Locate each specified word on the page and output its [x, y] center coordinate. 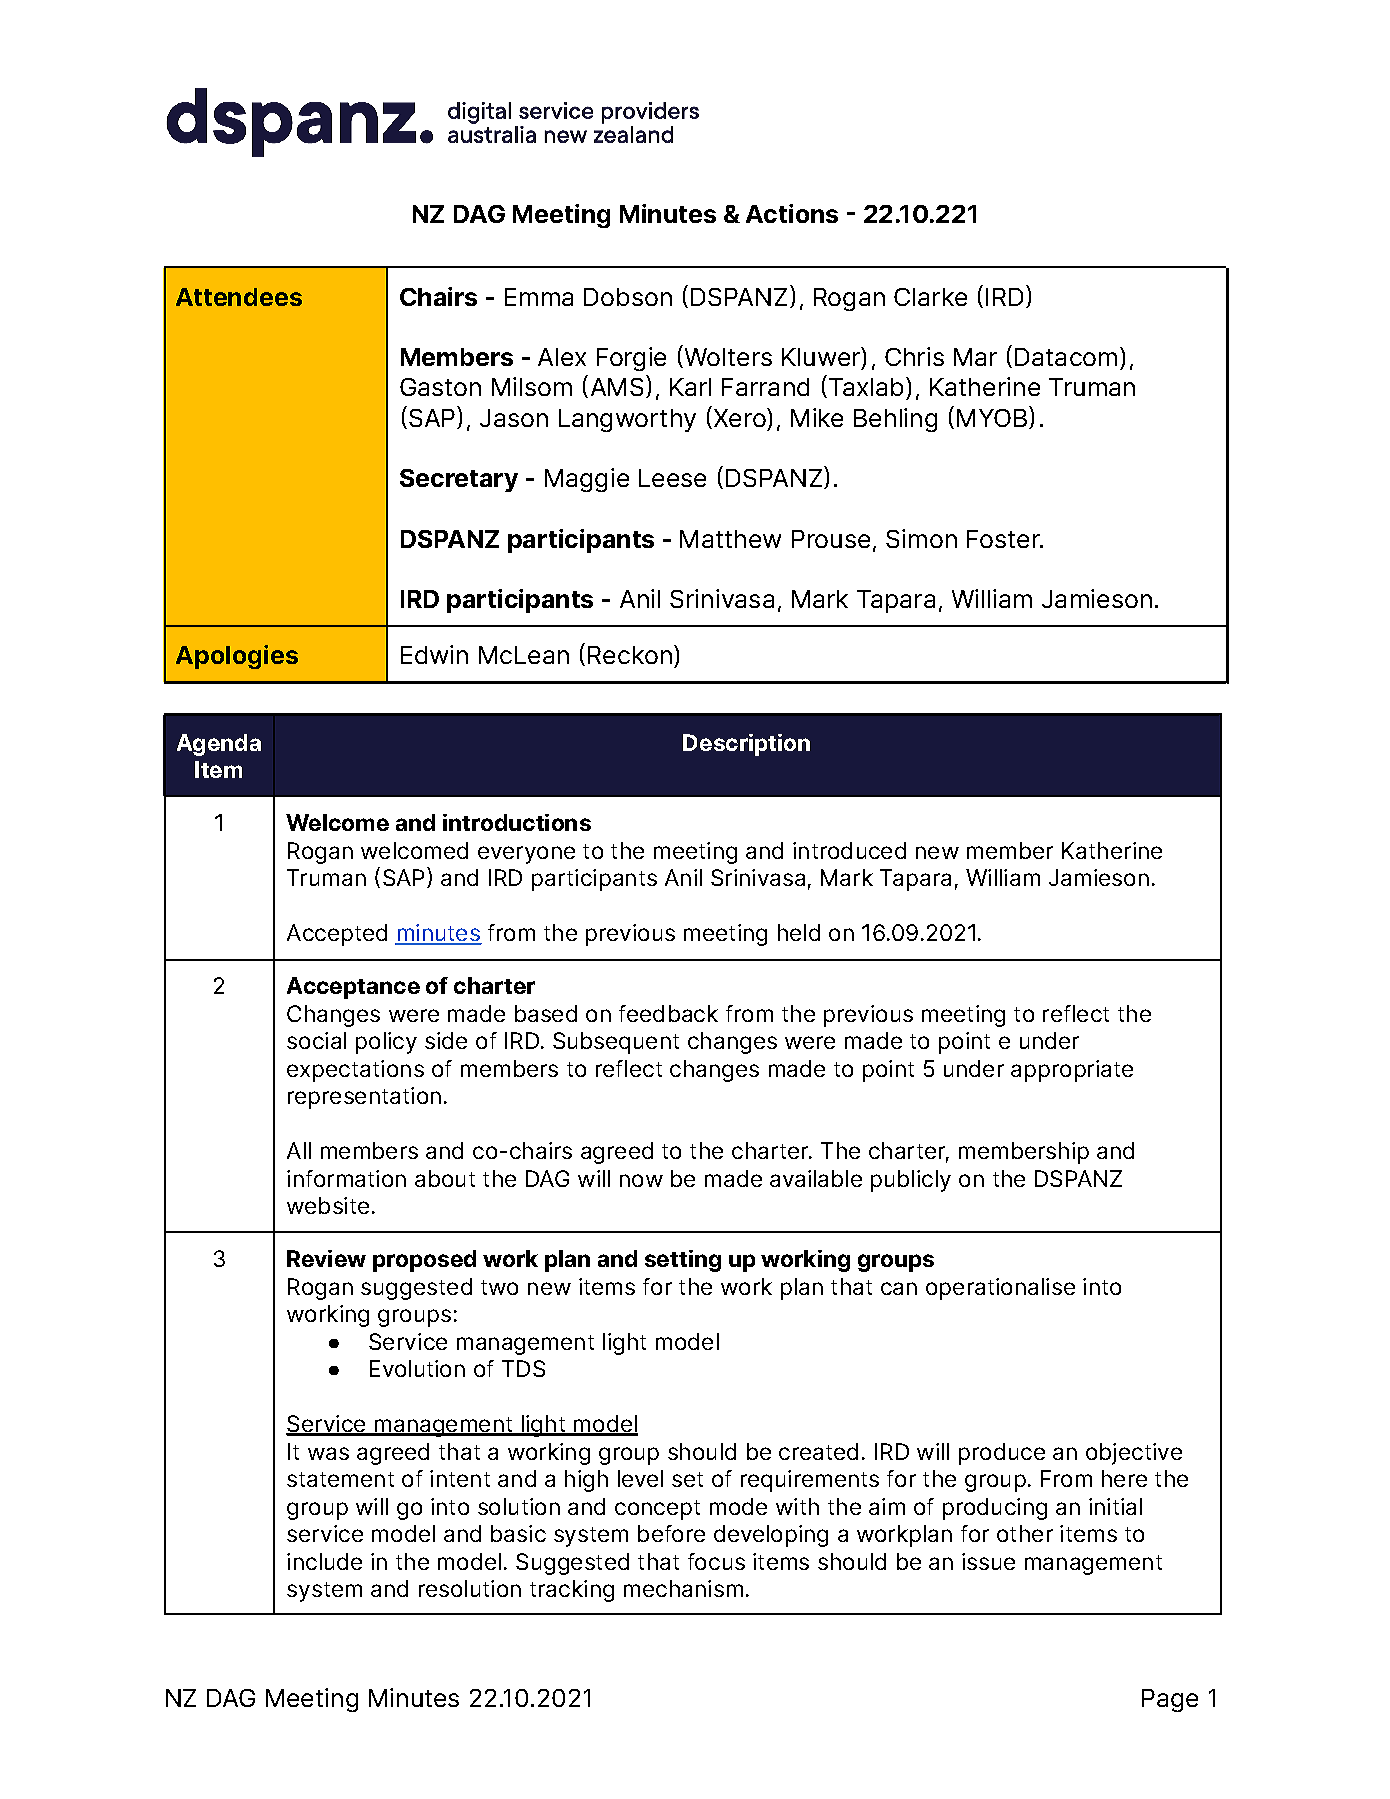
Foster [1004, 539]
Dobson [628, 297]
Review [326, 1258]
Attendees [239, 297]
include [324, 1561]
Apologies [237, 657]
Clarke [930, 297]
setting [683, 1261]
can [899, 1288]
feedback [668, 1013]
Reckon [630, 655]
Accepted [337, 935]
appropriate [1072, 1071]
